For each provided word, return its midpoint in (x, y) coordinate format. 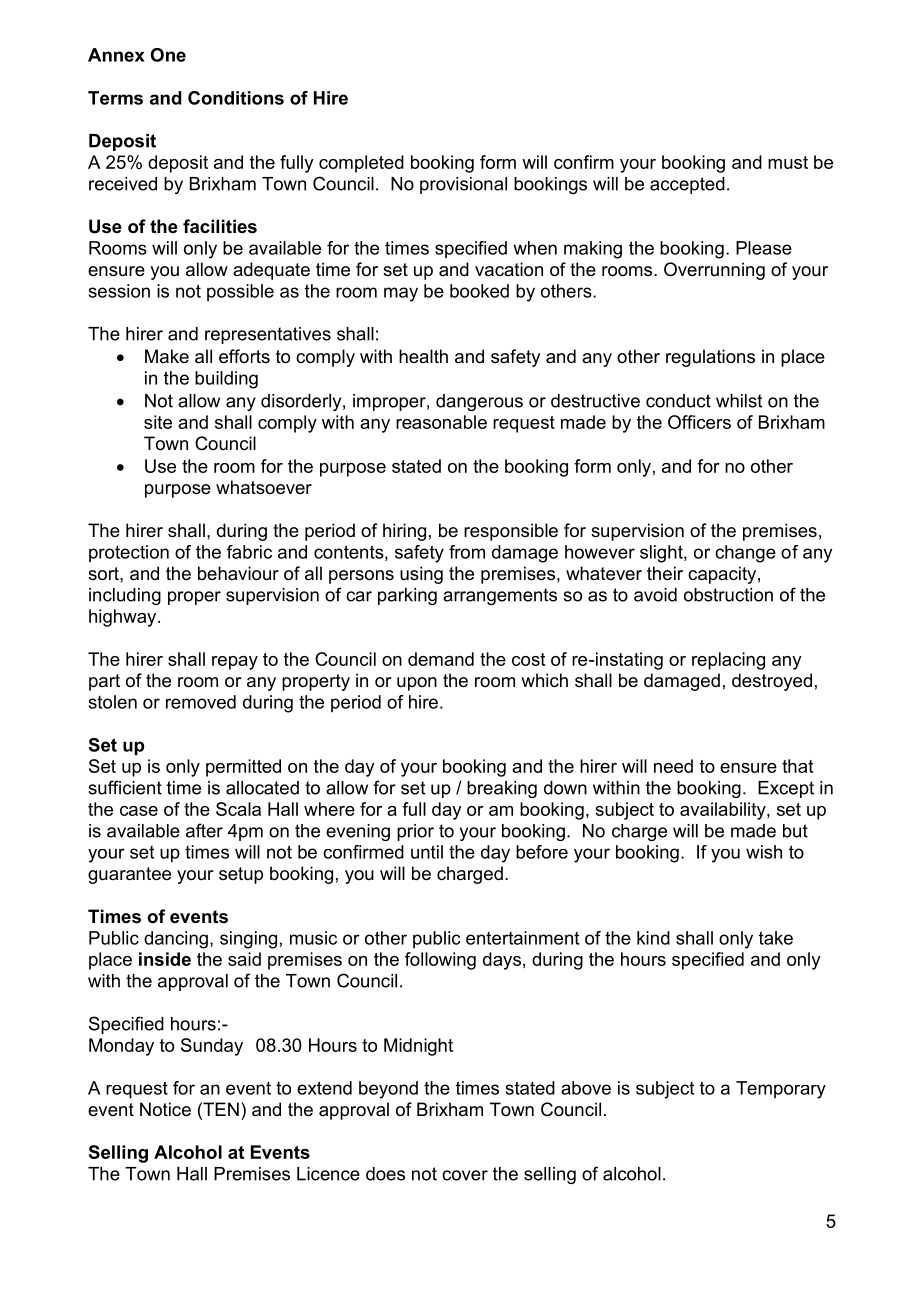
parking (407, 596)
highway (124, 618)
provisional (463, 185)
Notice (165, 1109)
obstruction (728, 595)
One (168, 55)
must (788, 162)
